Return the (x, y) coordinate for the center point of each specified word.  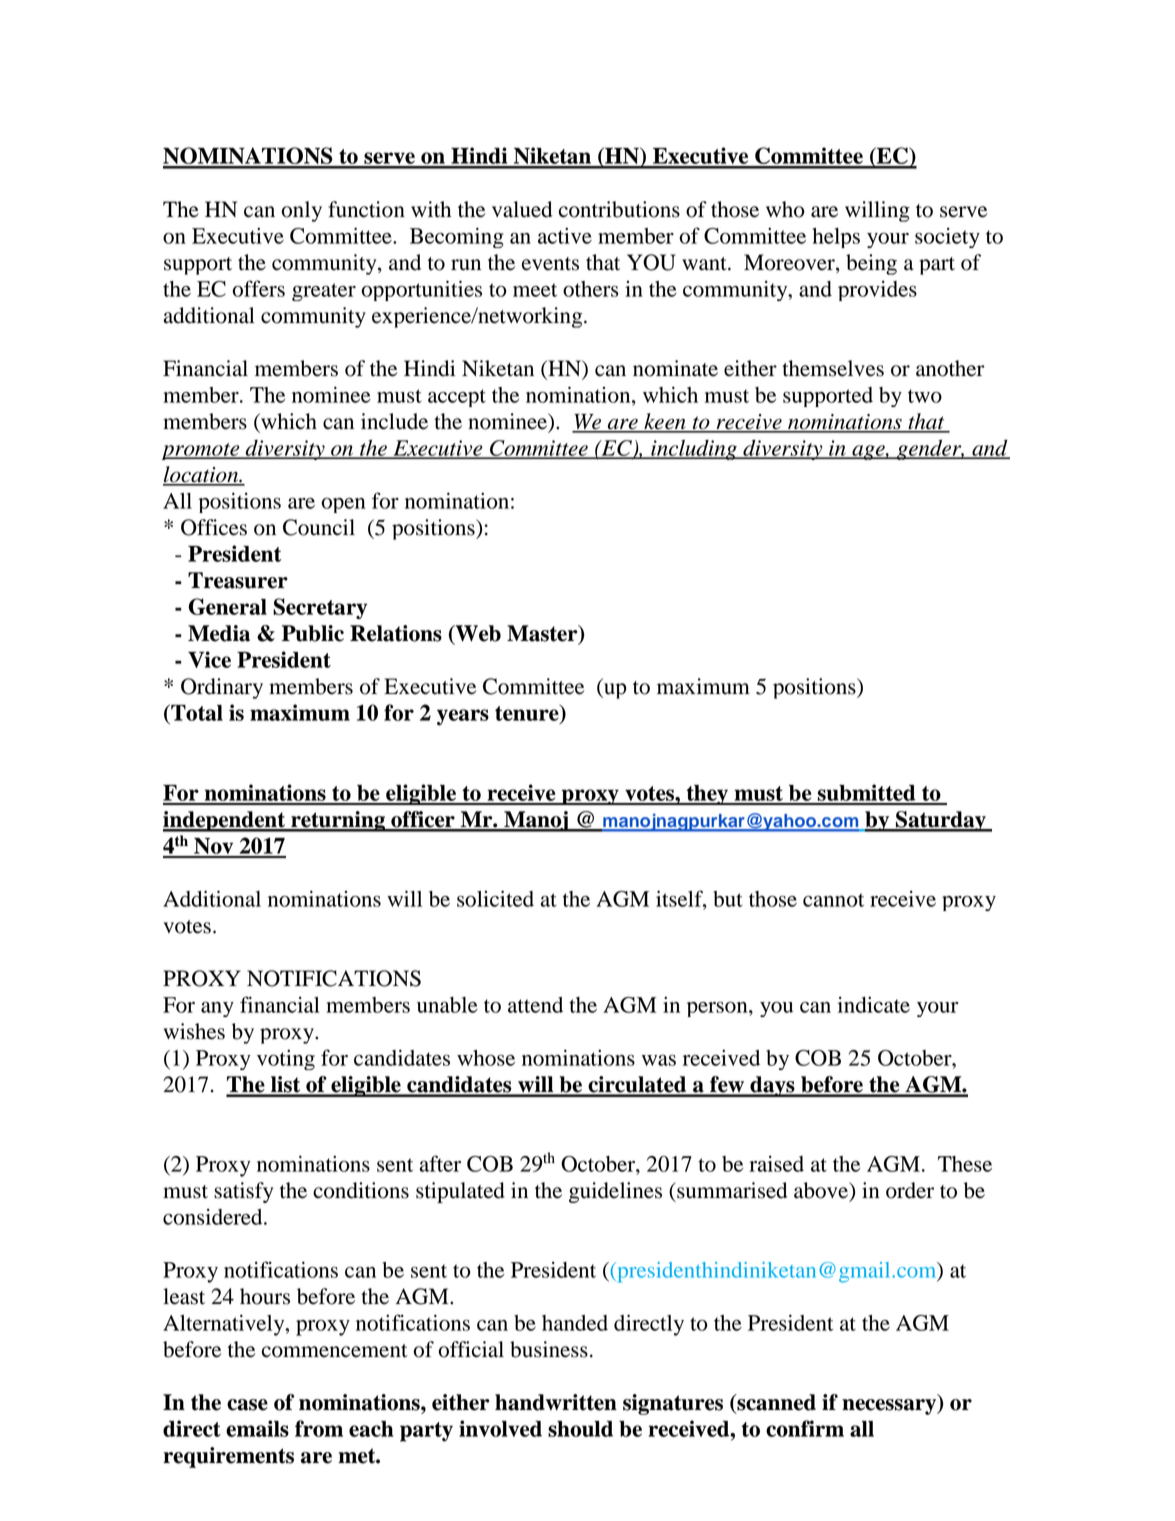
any (217, 1009)
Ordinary (222, 688)
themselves (833, 368)
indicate (874, 1004)
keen (665, 422)
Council (319, 527)
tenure (528, 713)
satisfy (243, 1192)
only (301, 211)
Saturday (941, 821)
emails (257, 1428)
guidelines (615, 1192)
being (871, 264)
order (910, 1190)
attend (535, 1005)
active (565, 235)
